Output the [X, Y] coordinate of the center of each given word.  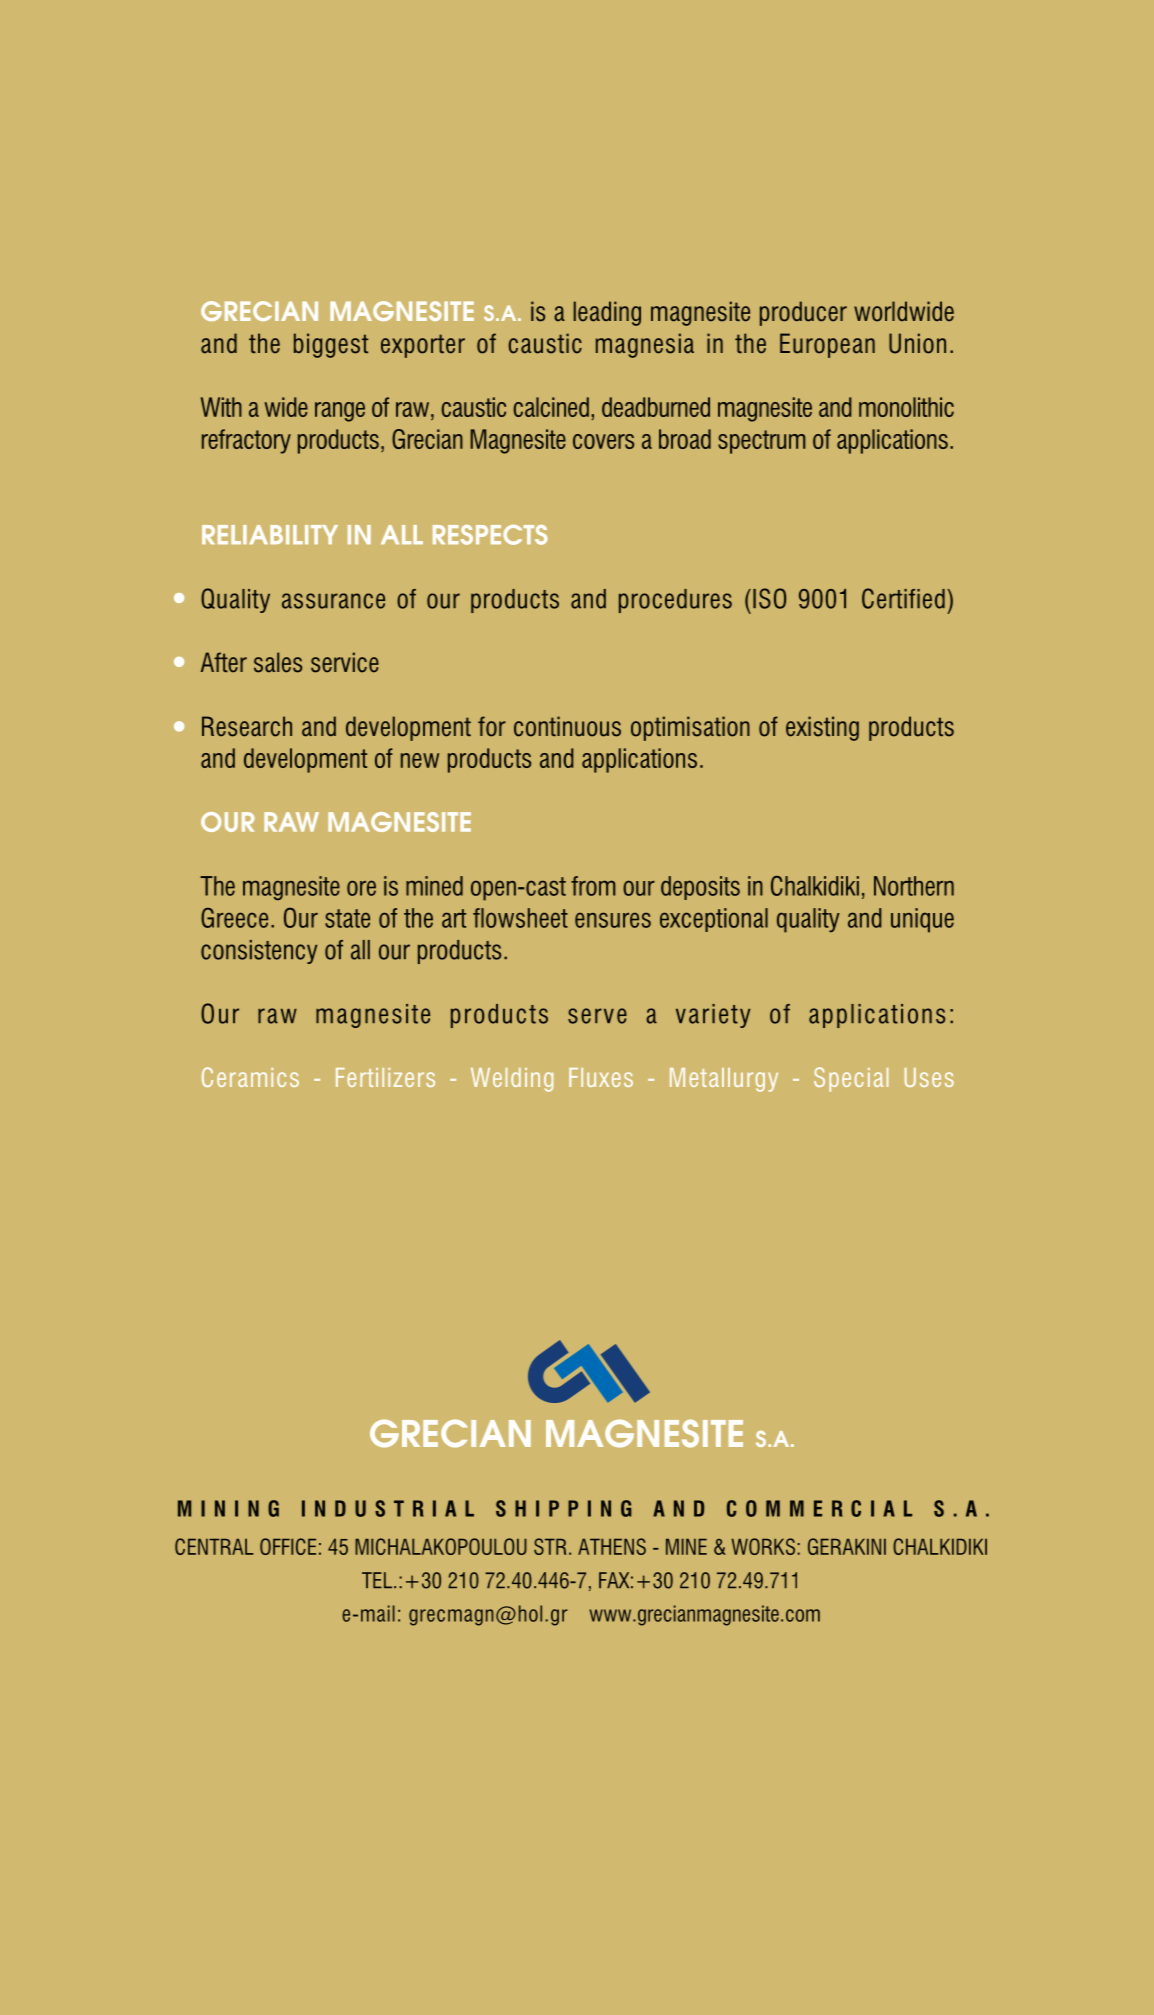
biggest [331, 345]
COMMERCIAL [819, 1508]
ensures [613, 920]
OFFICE [288, 1546]
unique [922, 920]
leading [607, 313]
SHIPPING [563, 1508]
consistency [259, 952]
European [827, 345]
